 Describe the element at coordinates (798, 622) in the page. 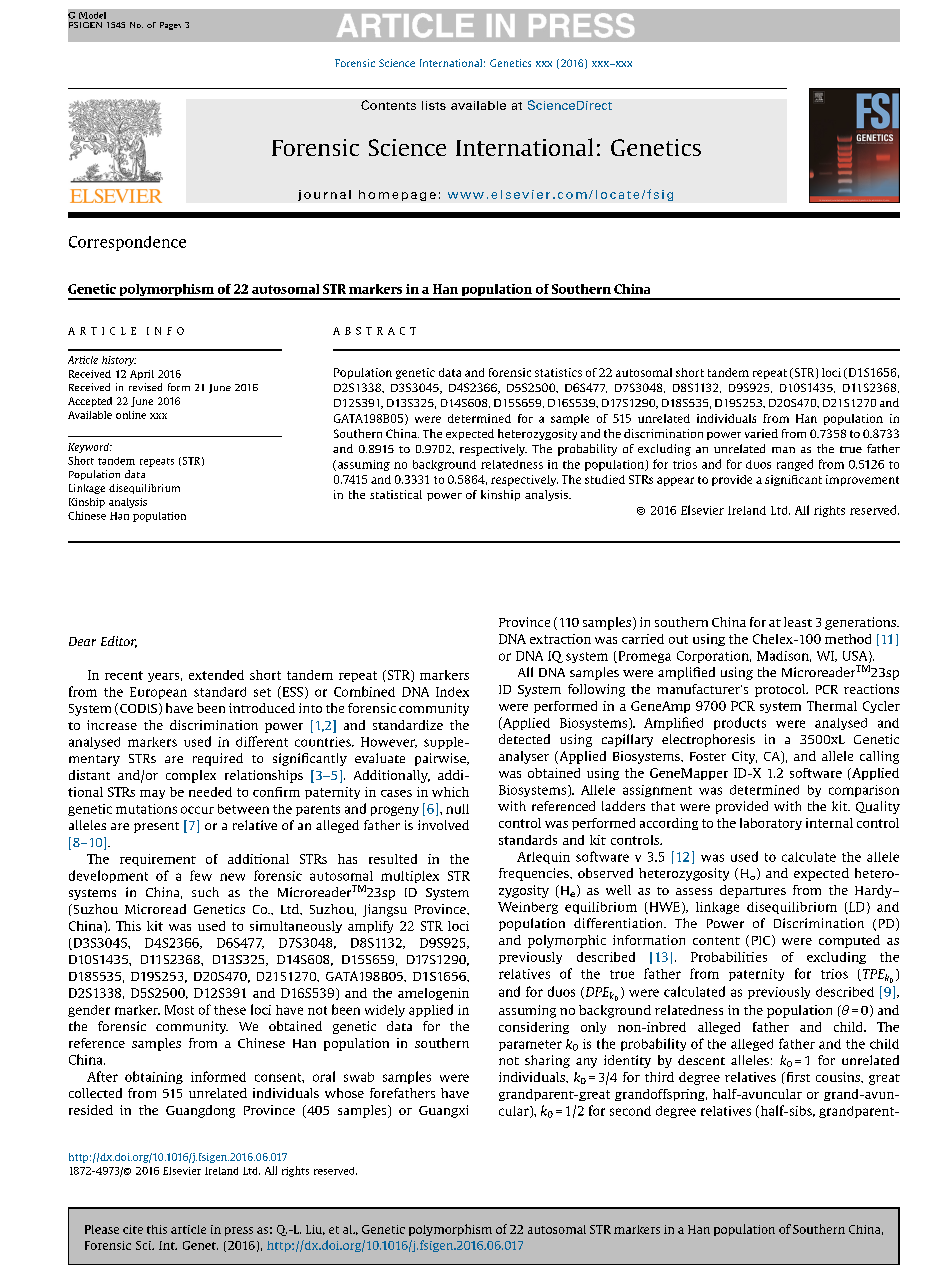

I see `least` at that location.
